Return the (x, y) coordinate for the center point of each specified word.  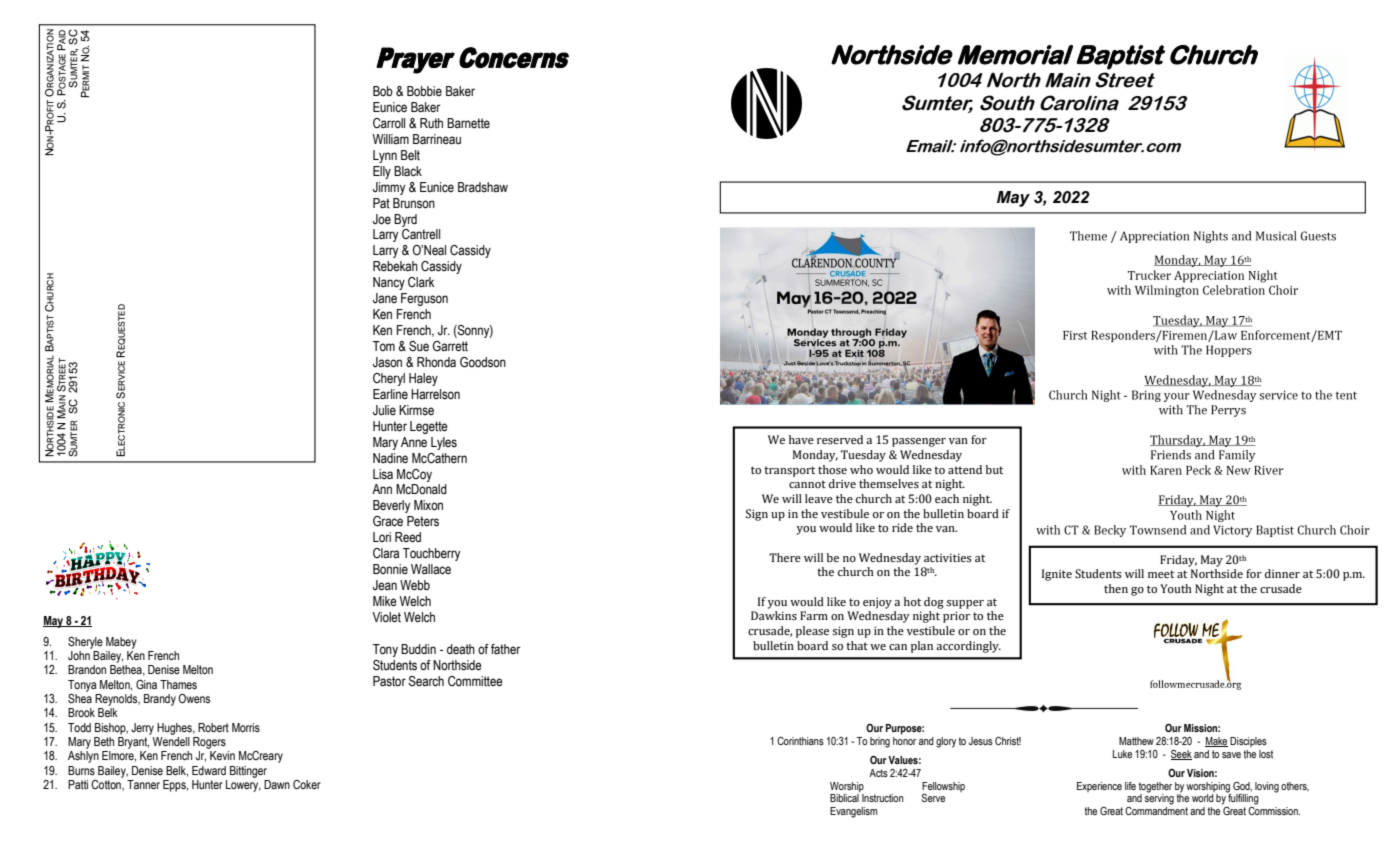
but (994, 469)
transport (789, 471)
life (1130, 786)
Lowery (243, 786)
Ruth (431, 123)
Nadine (390, 458)
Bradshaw (483, 187)
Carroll (389, 123)
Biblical (844, 798)
